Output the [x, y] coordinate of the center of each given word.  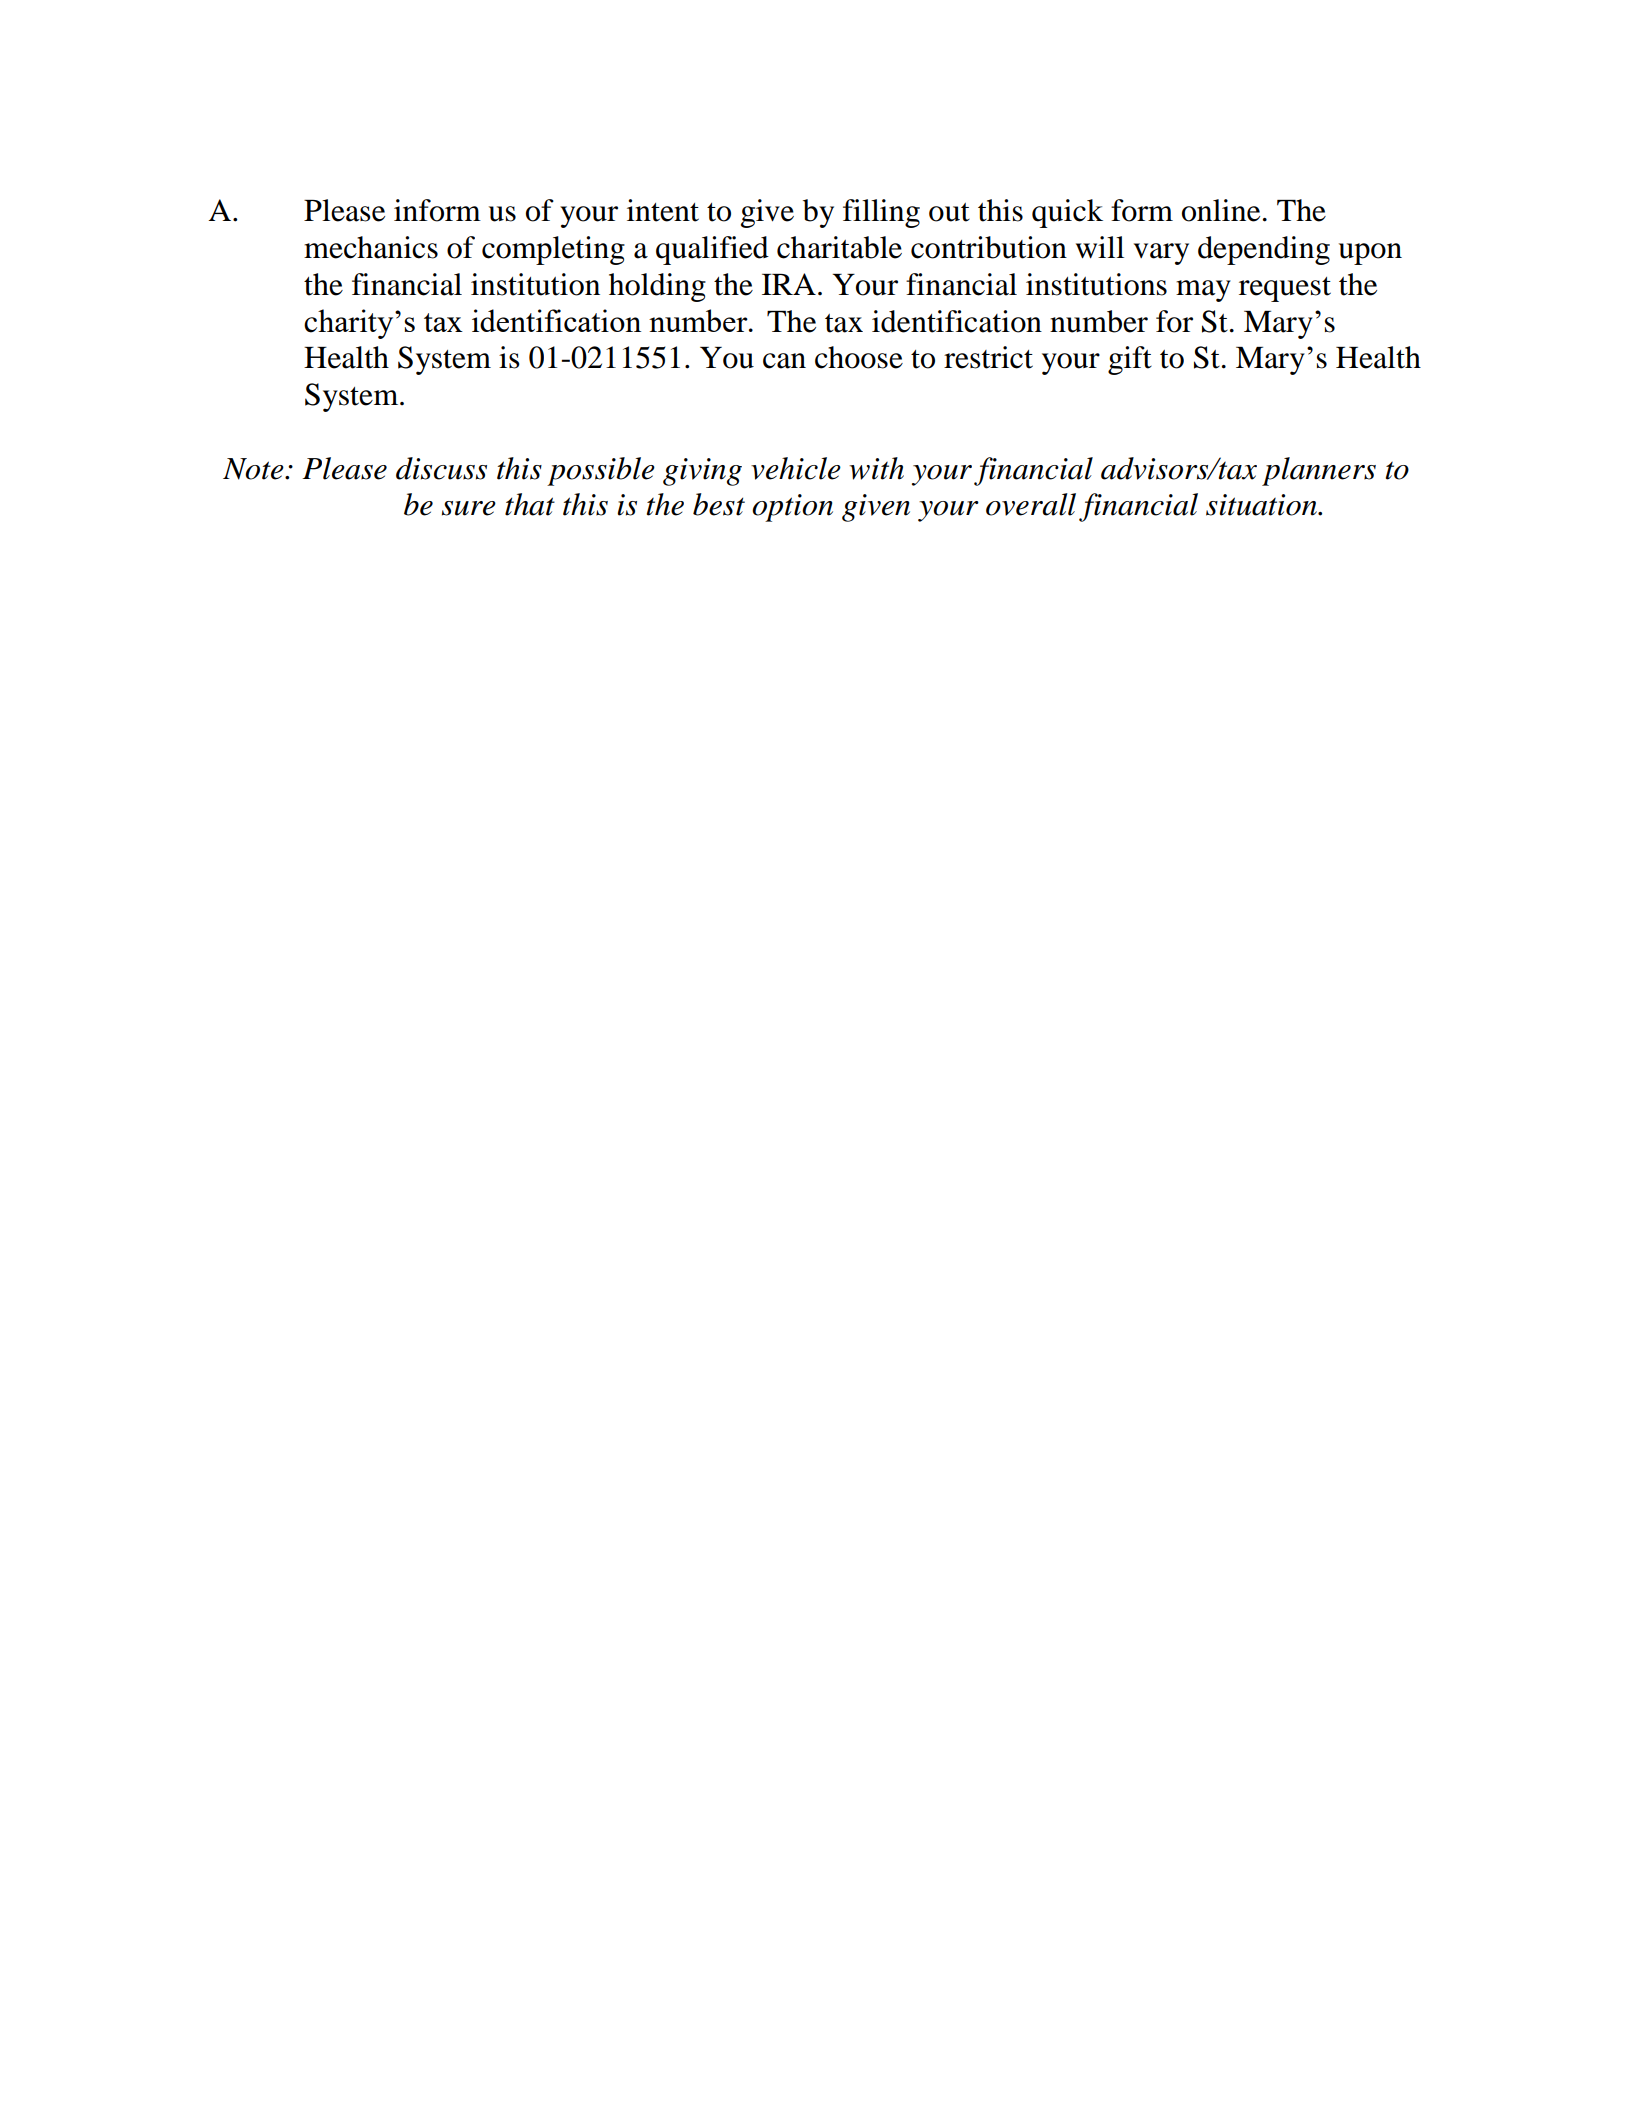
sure [469, 508]
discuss [441, 468]
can [784, 361]
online [1221, 210]
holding [657, 287]
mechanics [371, 247]
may [1203, 291]
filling [881, 213]
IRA [789, 284]
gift [1130, 360]
